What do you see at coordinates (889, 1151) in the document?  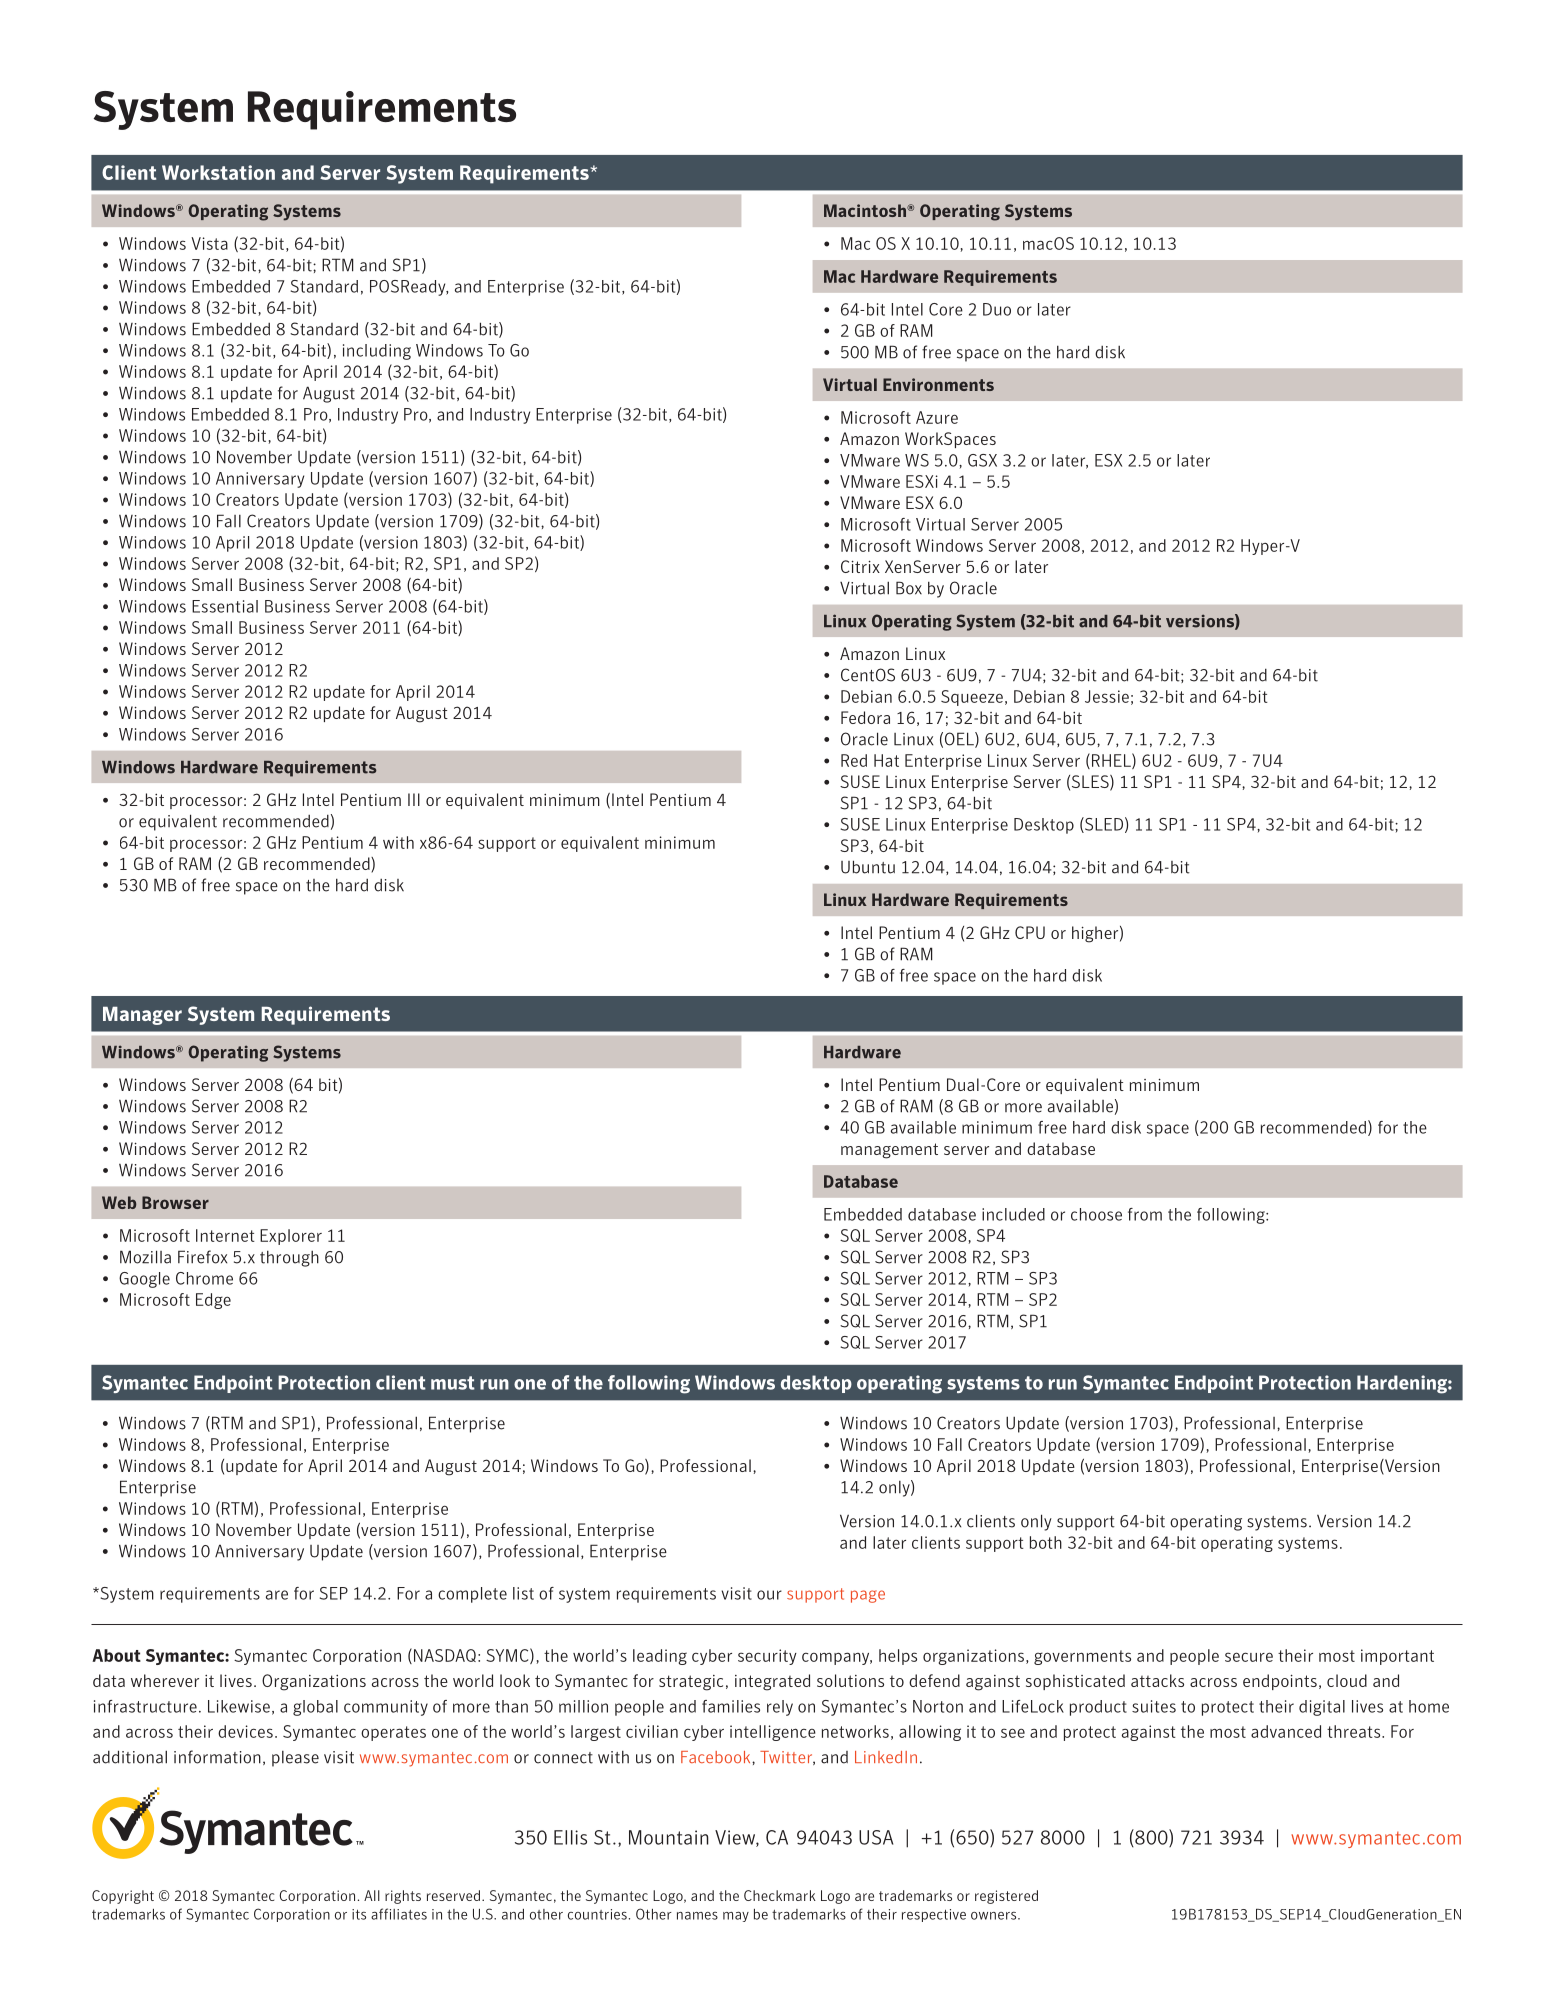 I see `management` at bounding box center [889, 1151].
